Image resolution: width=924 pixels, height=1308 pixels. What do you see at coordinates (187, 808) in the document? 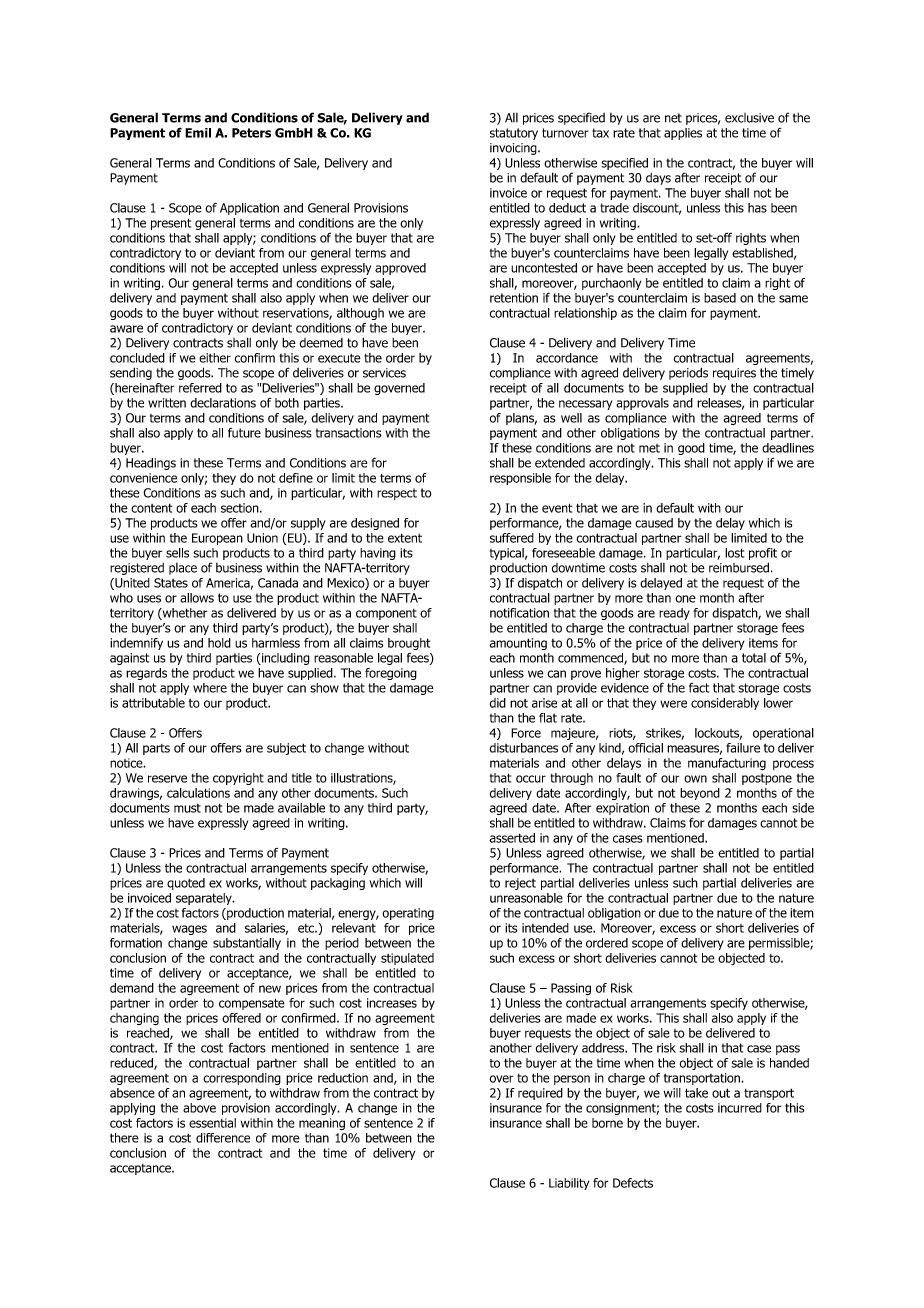
I see `must` at bounding box center [187, 808].
